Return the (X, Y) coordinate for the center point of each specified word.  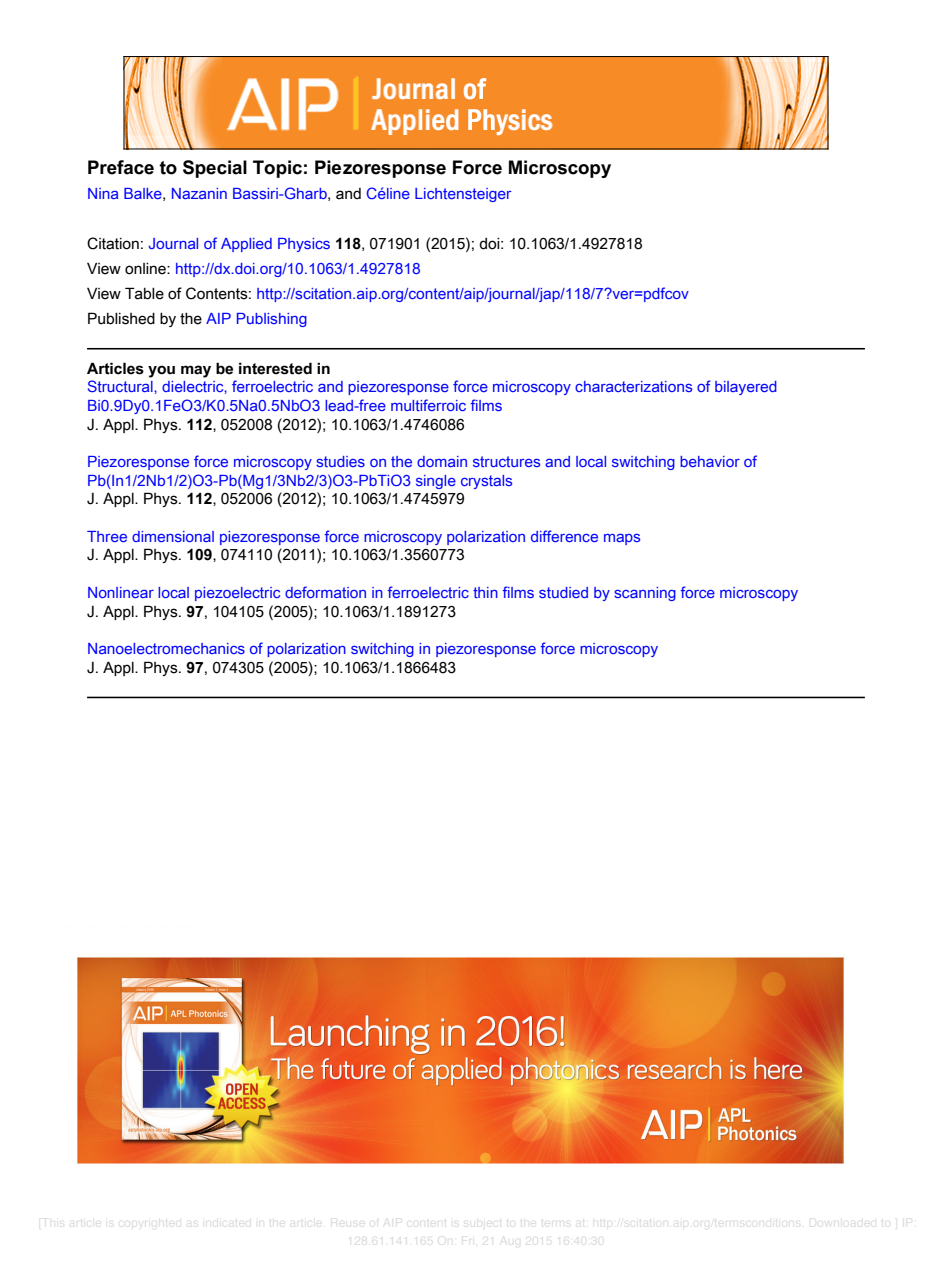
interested (275, 368)
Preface (121, 167)
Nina (103, 193)
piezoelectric (237, 594)
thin (485, 592)
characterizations (633, 386)
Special (215, 169)
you (161, 371)
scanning (645, 594)
